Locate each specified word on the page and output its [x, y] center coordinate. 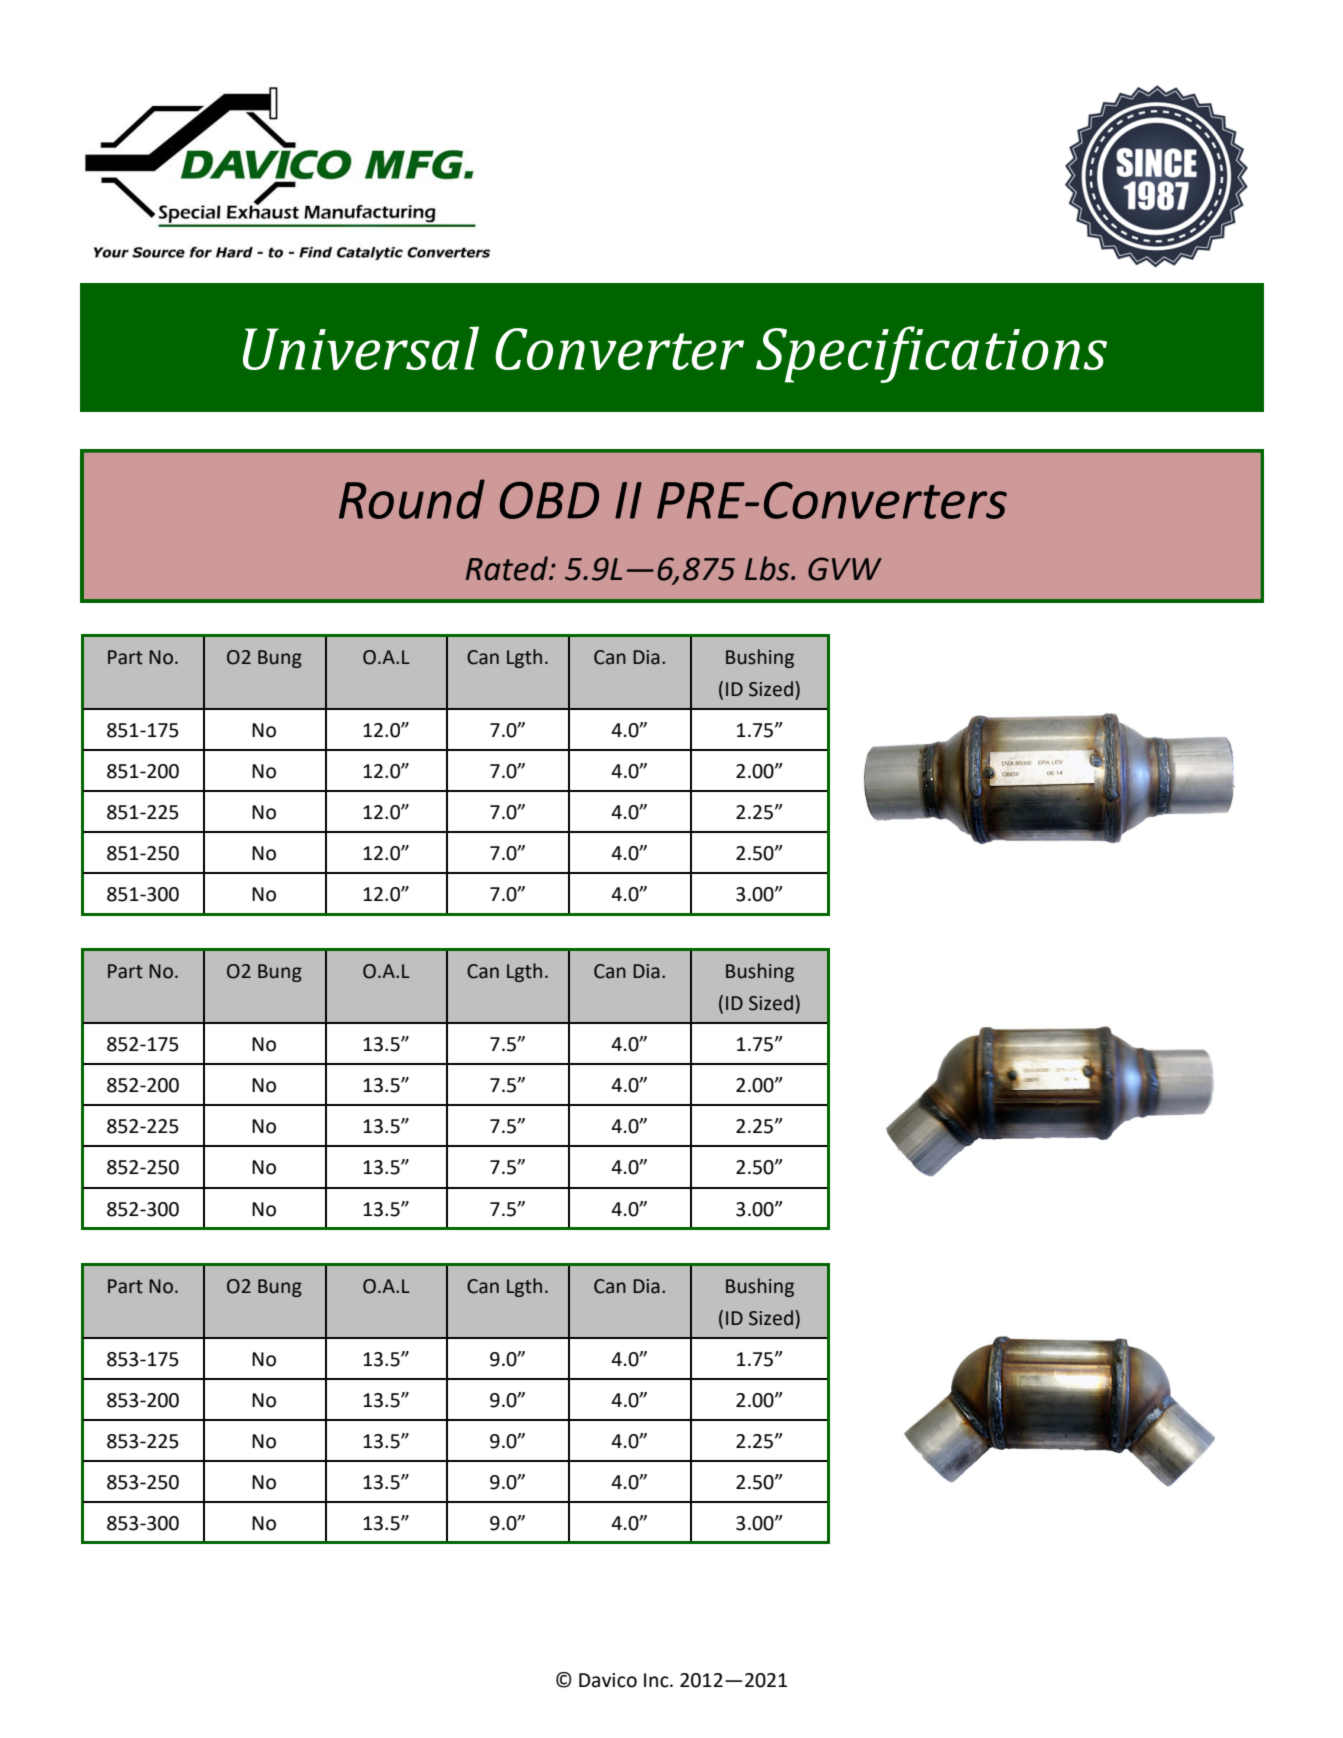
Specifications [931, 354]
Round [412, 499]
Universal [361, 348]
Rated [508, 568]
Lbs [768, 568]
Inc [657, 1680]
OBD [549, 500]
